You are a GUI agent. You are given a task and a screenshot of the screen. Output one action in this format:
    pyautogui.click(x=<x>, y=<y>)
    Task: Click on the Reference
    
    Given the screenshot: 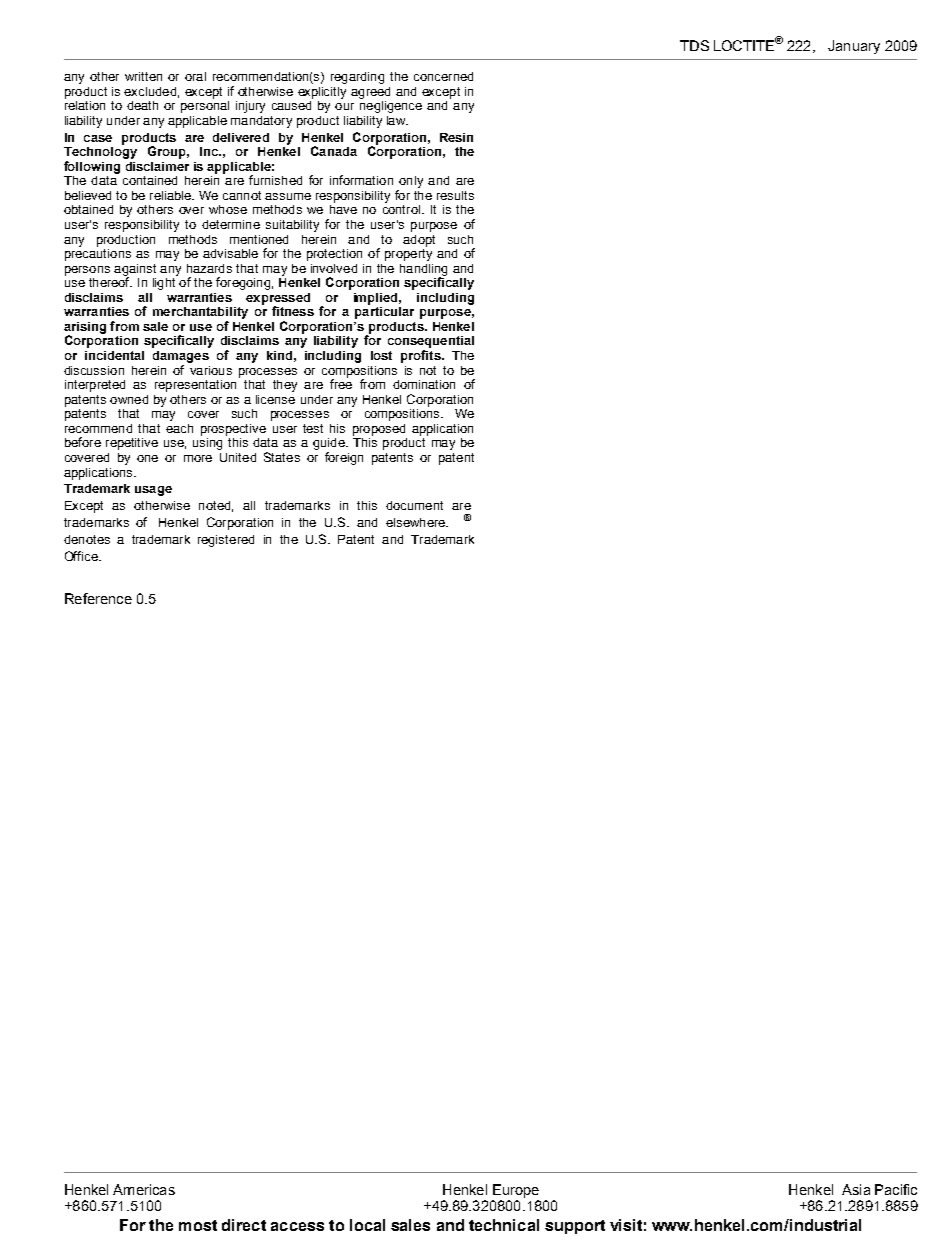 What is the action you would take?
    pyautogui.click(x=98, y=598)
